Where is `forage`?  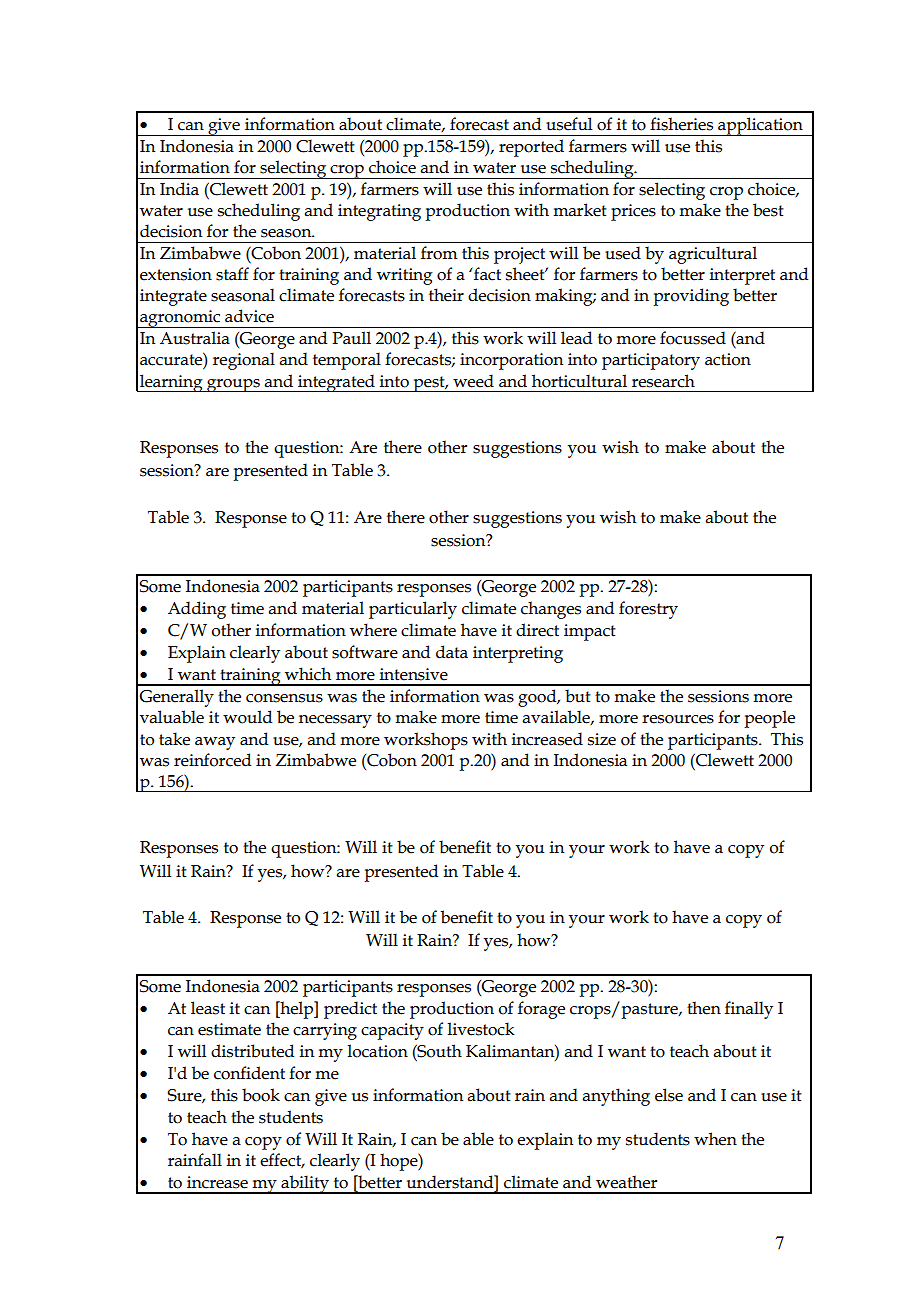 forage is located at coordinates (541, 1010).
